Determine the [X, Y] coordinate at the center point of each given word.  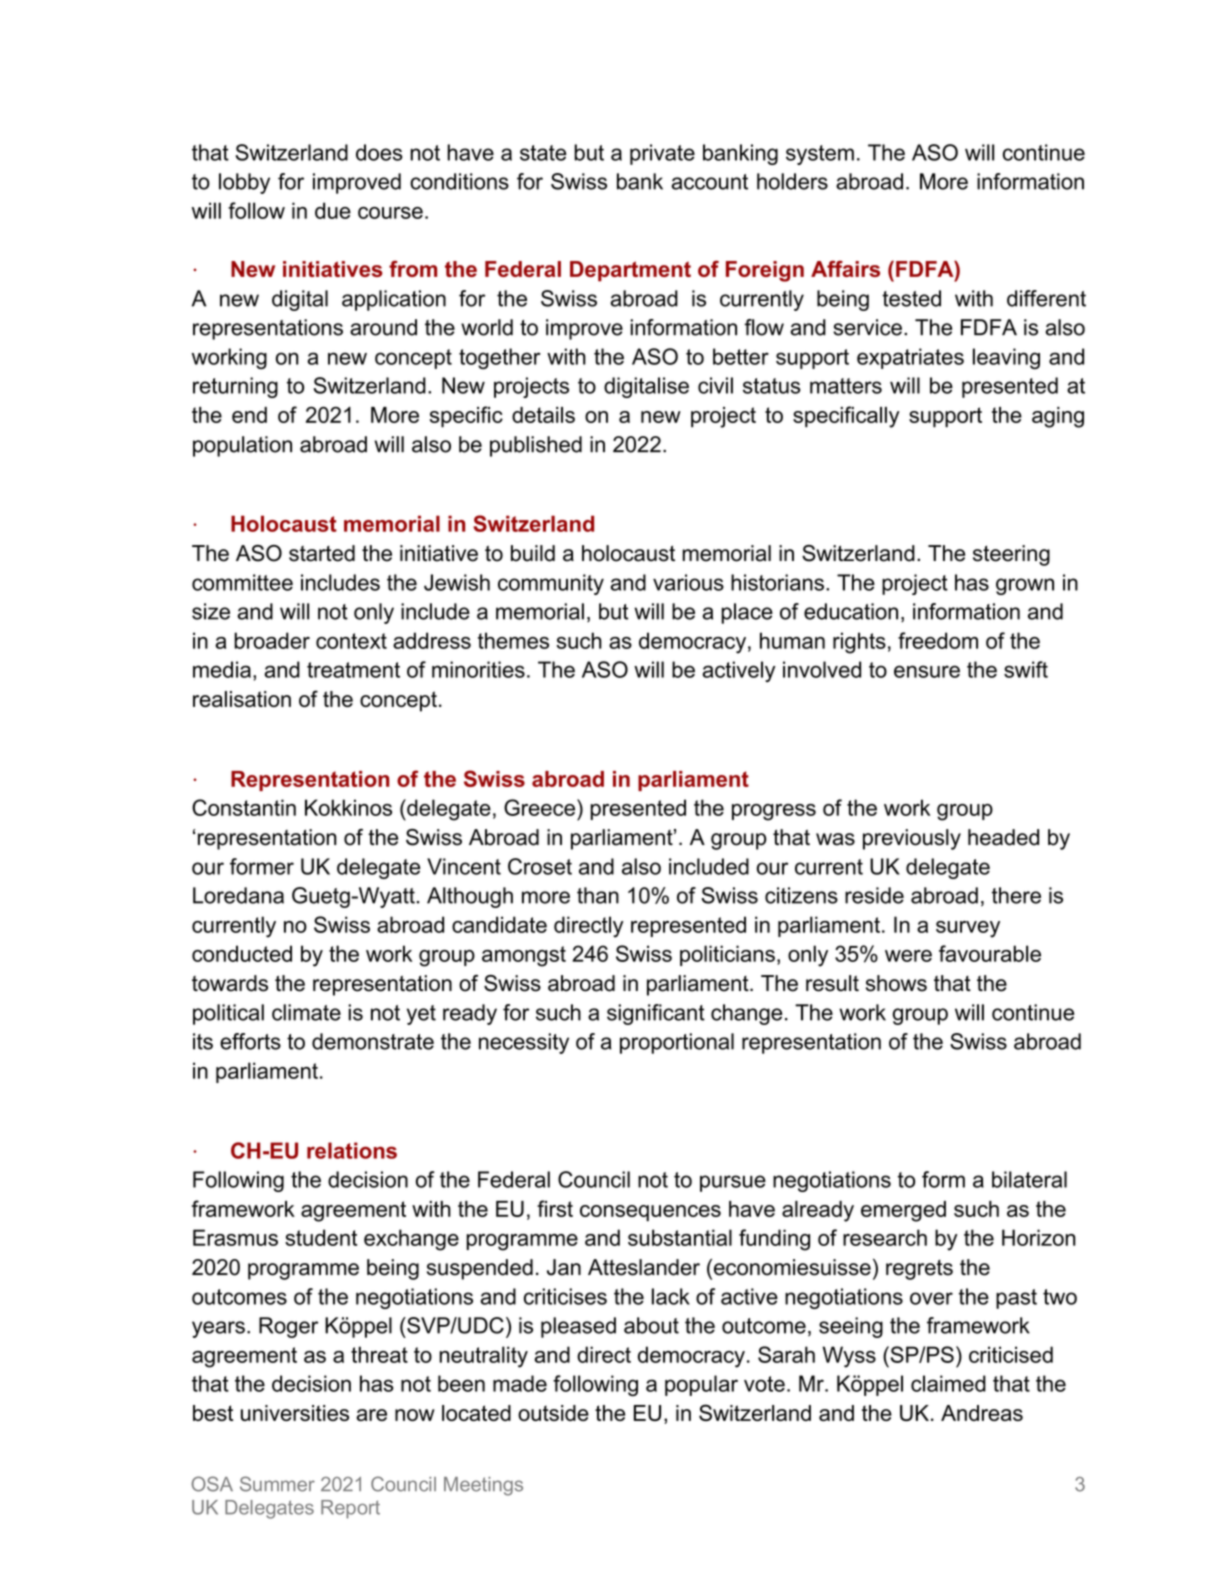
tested [911, 298]
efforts [250, 1041]
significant [656, 1014]
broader [272, 640]
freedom [938, 640]
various [688, 582]
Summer [277, 1484]
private [662, 154]
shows [896, 983]
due [333, 210]
